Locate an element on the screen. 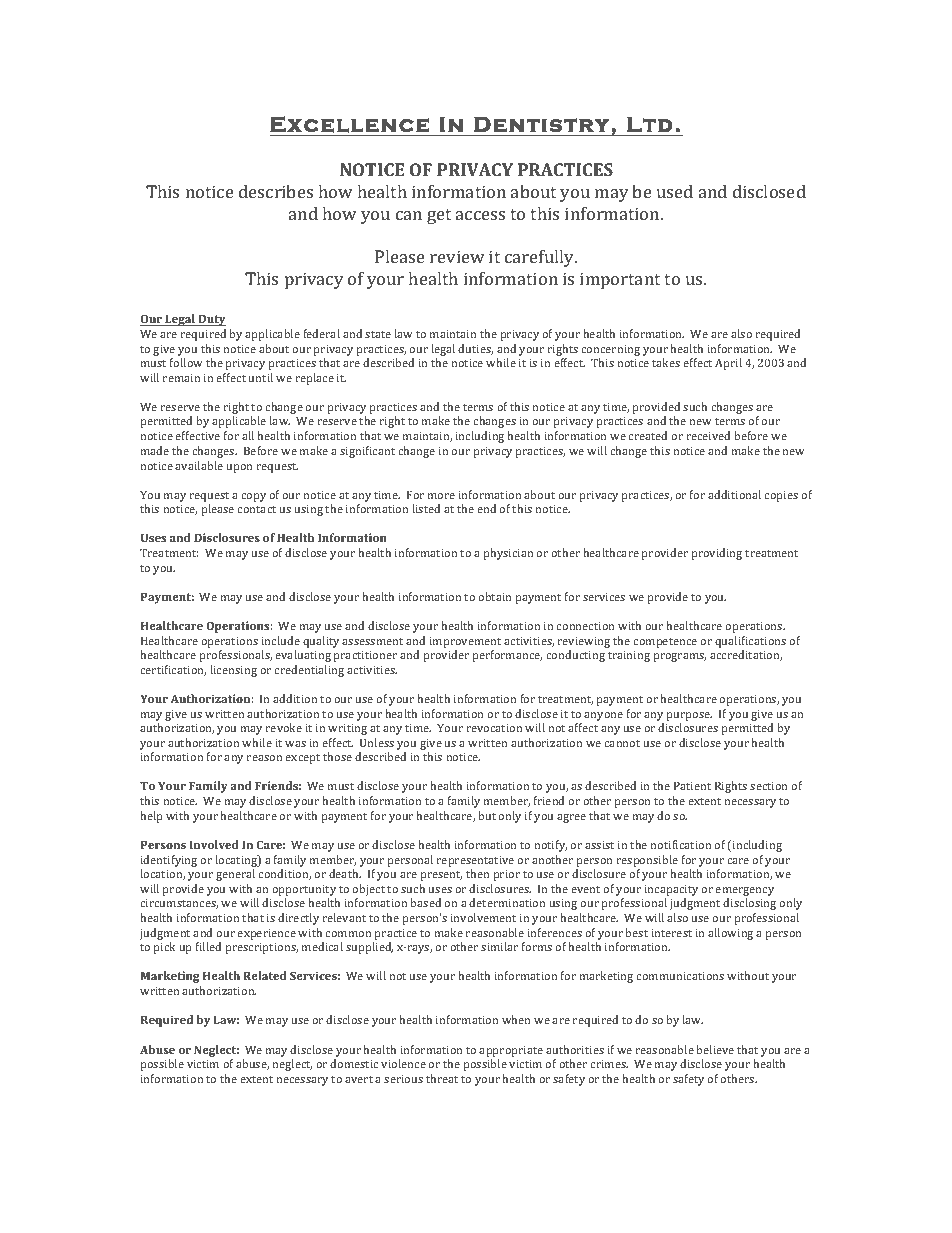  describes is located at coordinates (276, 191).
